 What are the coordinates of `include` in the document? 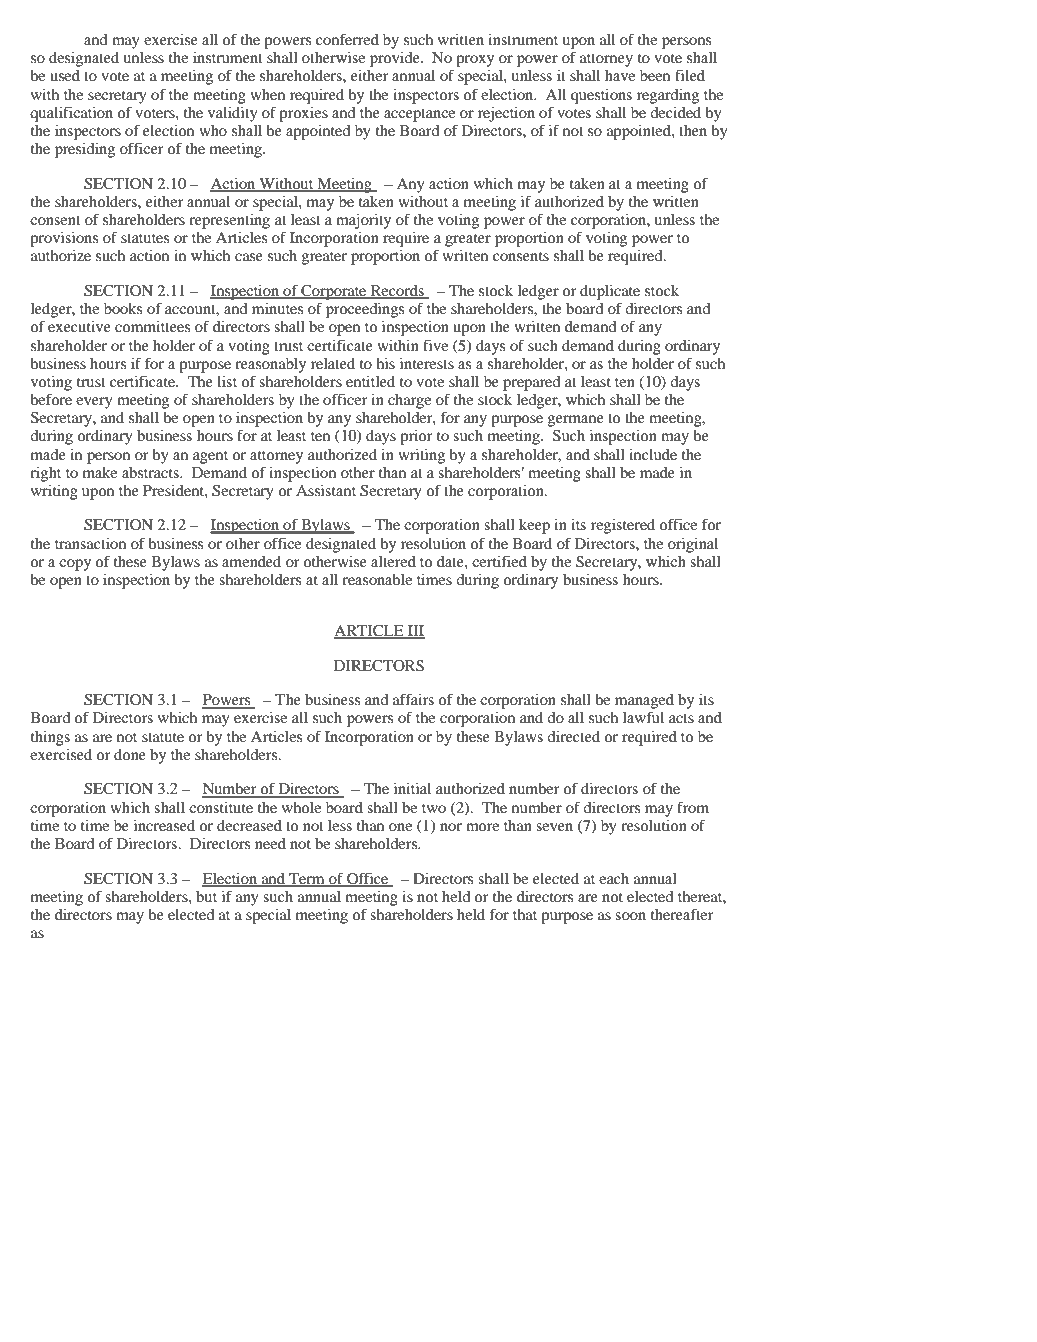 It's located at (653, 454).
